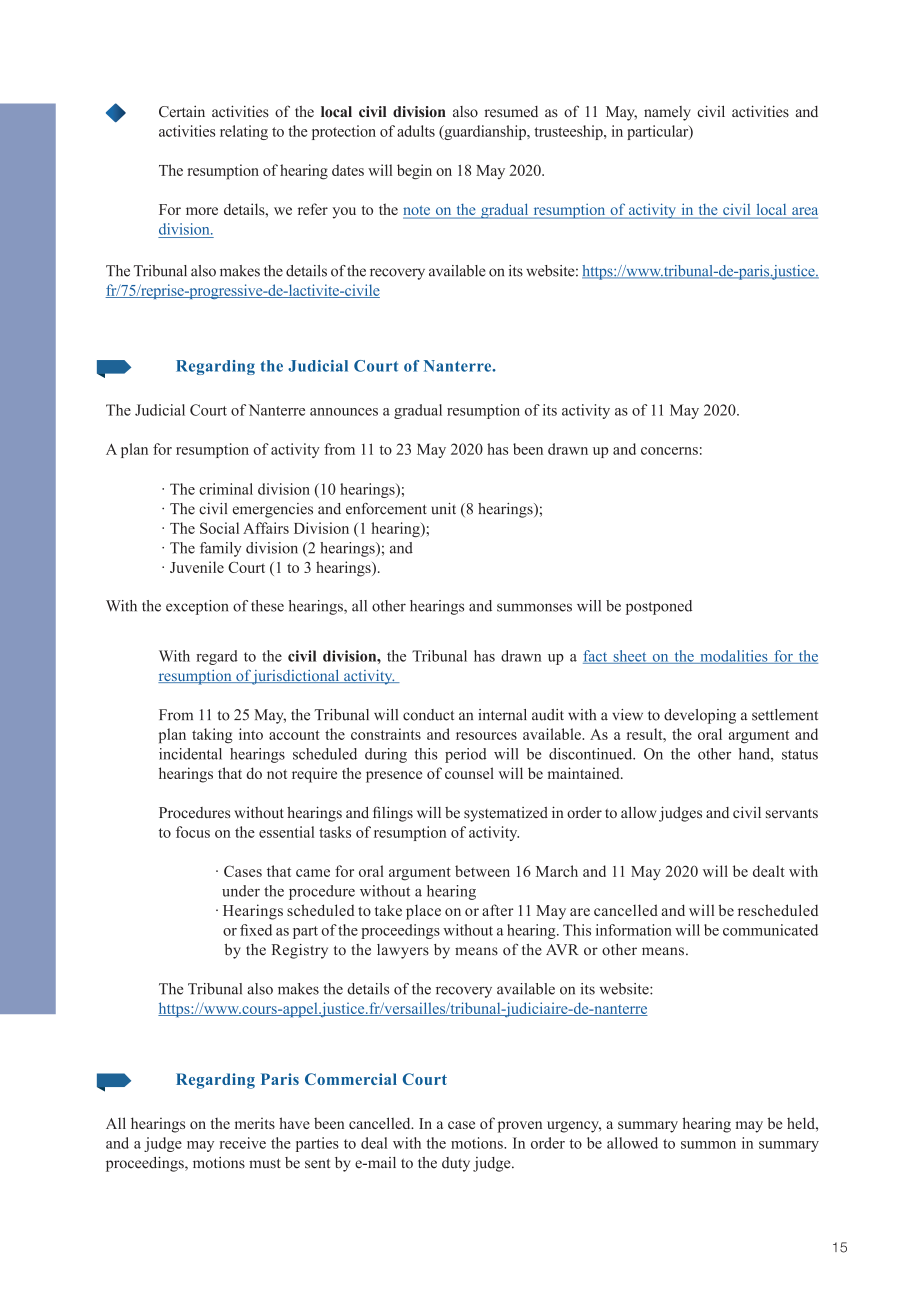  What do you see at coordinates (506, 814) in the screenshot?
I see `systematized` at bounding box center [506, 814].
